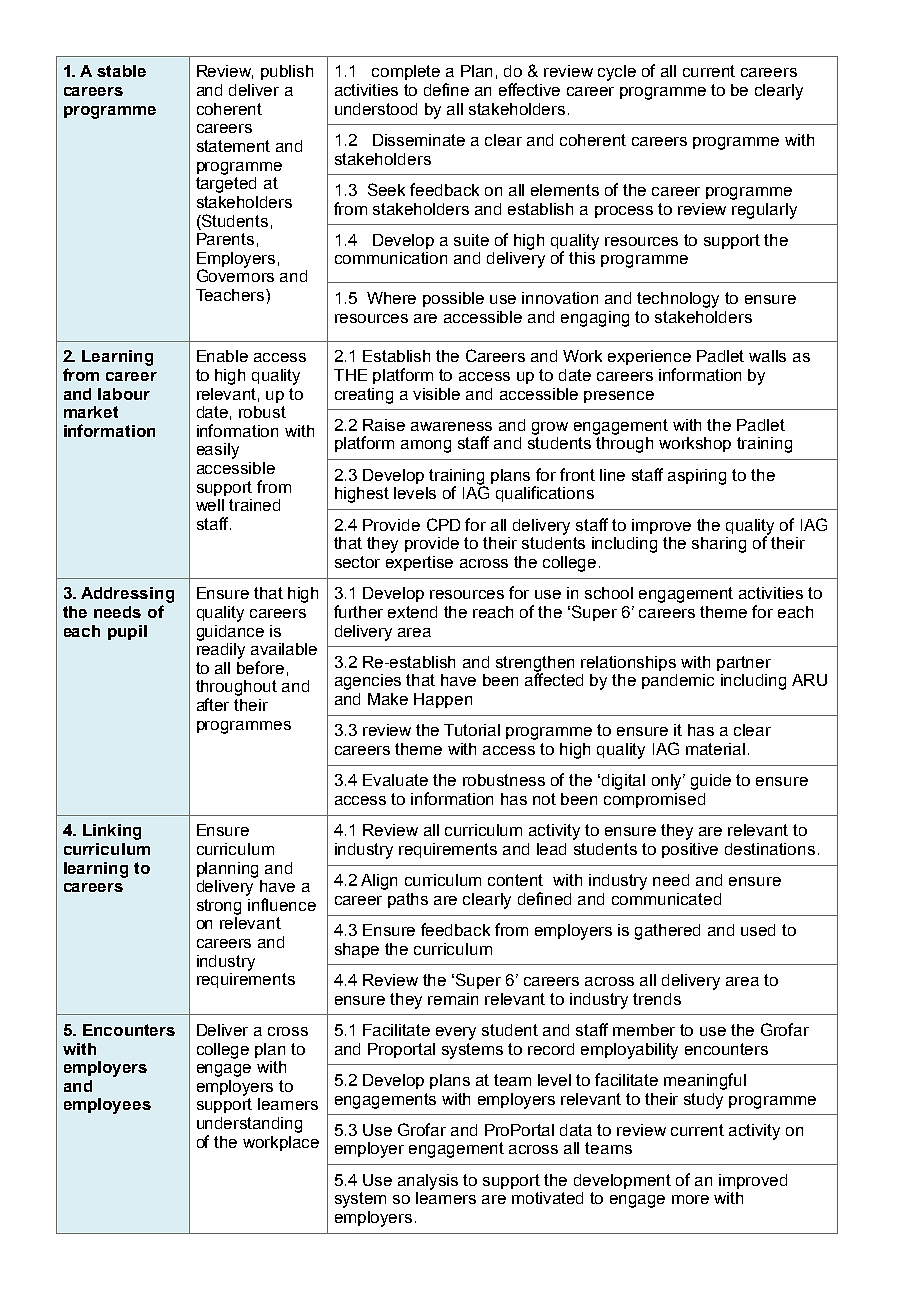 Image resolution: width=924 pixels, height=1308 pixels. I want to click on guide, so click(711, 782).
